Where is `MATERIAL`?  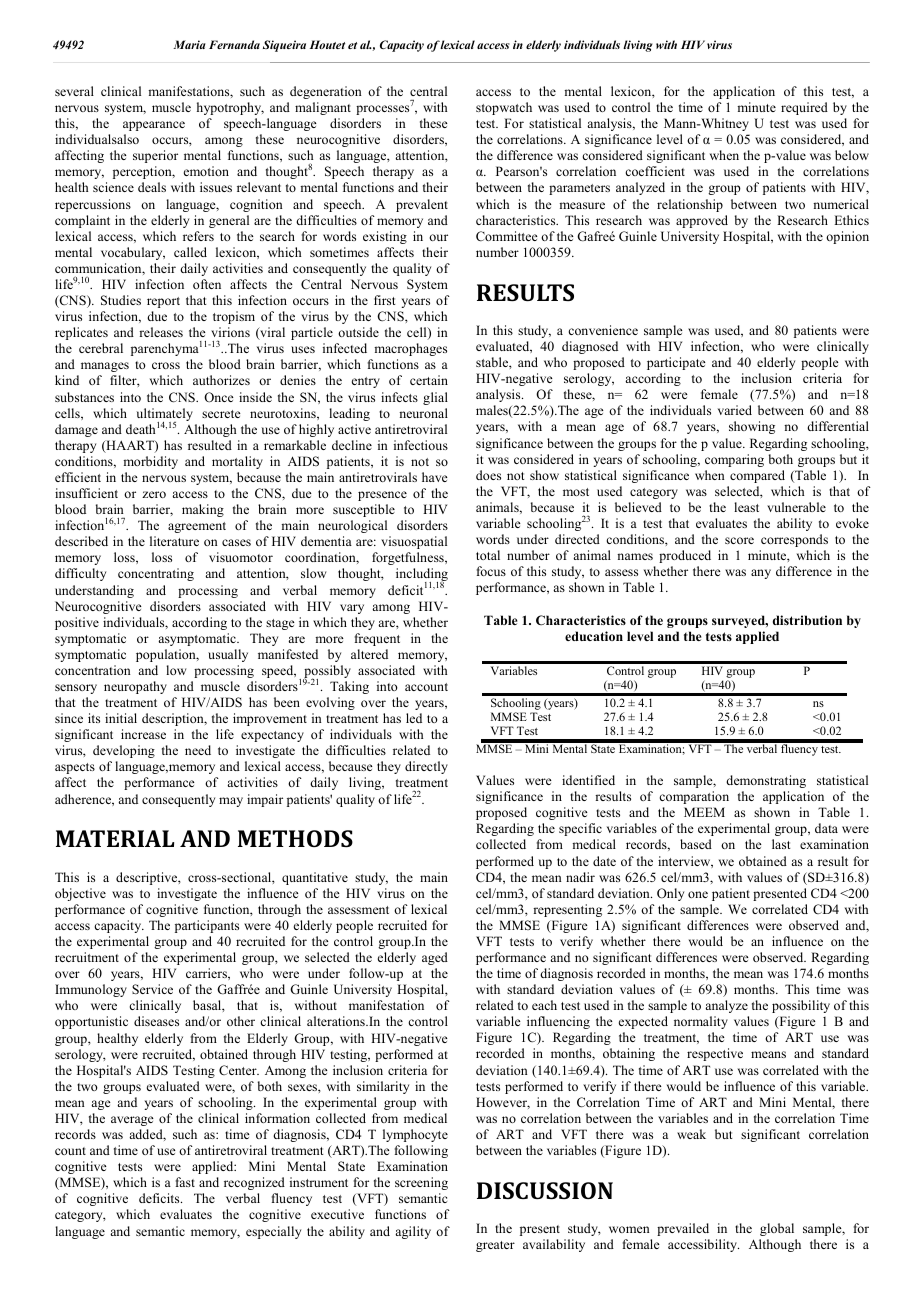 MATERIAL is located at coordinates (115, 838).
